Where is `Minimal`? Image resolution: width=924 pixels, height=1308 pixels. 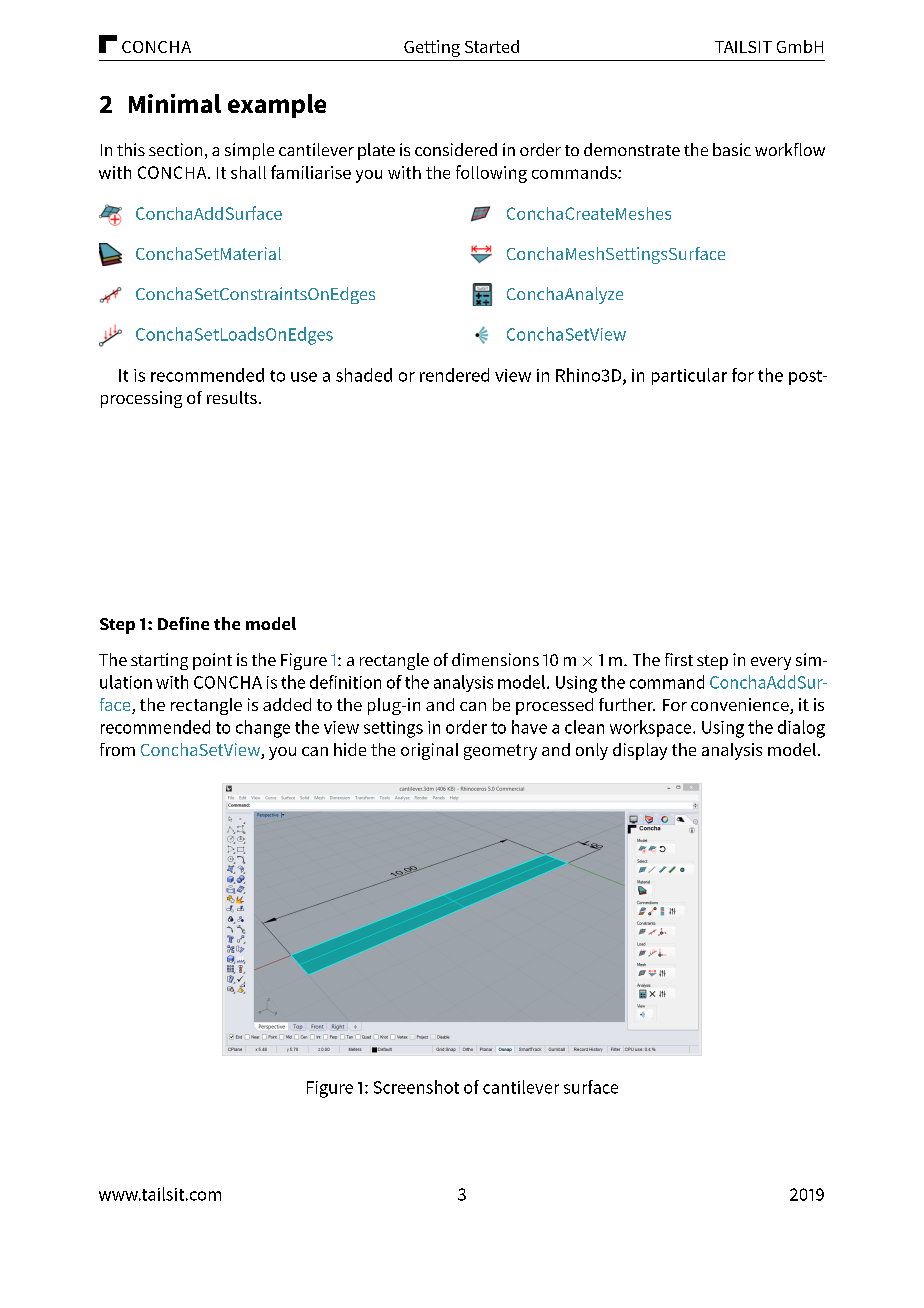 Minimal is located at coordinates (175, 103).
